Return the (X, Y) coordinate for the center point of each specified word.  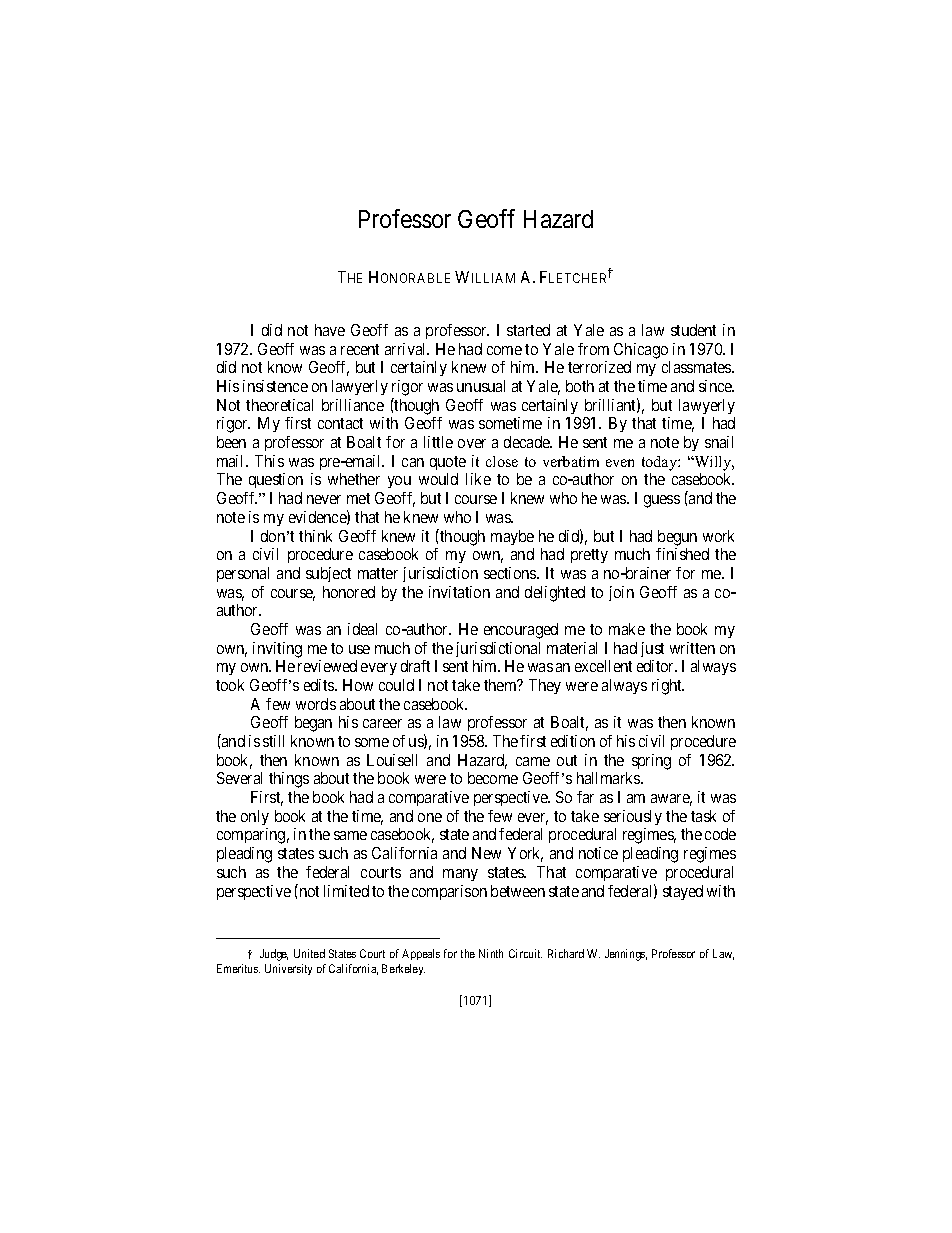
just (652, 649)
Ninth (491, 953)
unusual (481, 386)
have (330, 330)
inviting (277, 650)
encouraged (521, 631)
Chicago (641, 351)
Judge (274, 955)
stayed (683, 892)
